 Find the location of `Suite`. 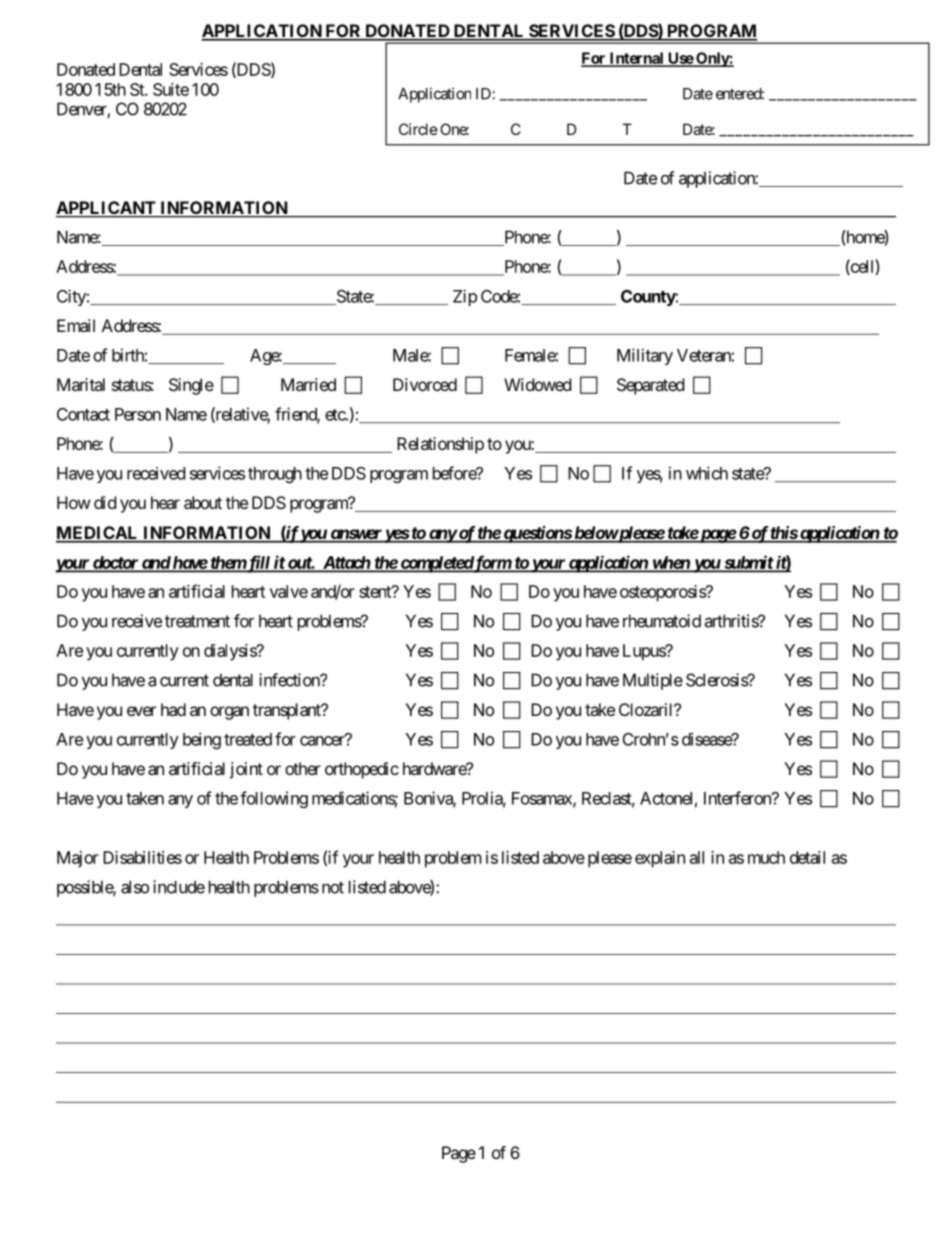

Suite is located at coordinates (171, 89).
